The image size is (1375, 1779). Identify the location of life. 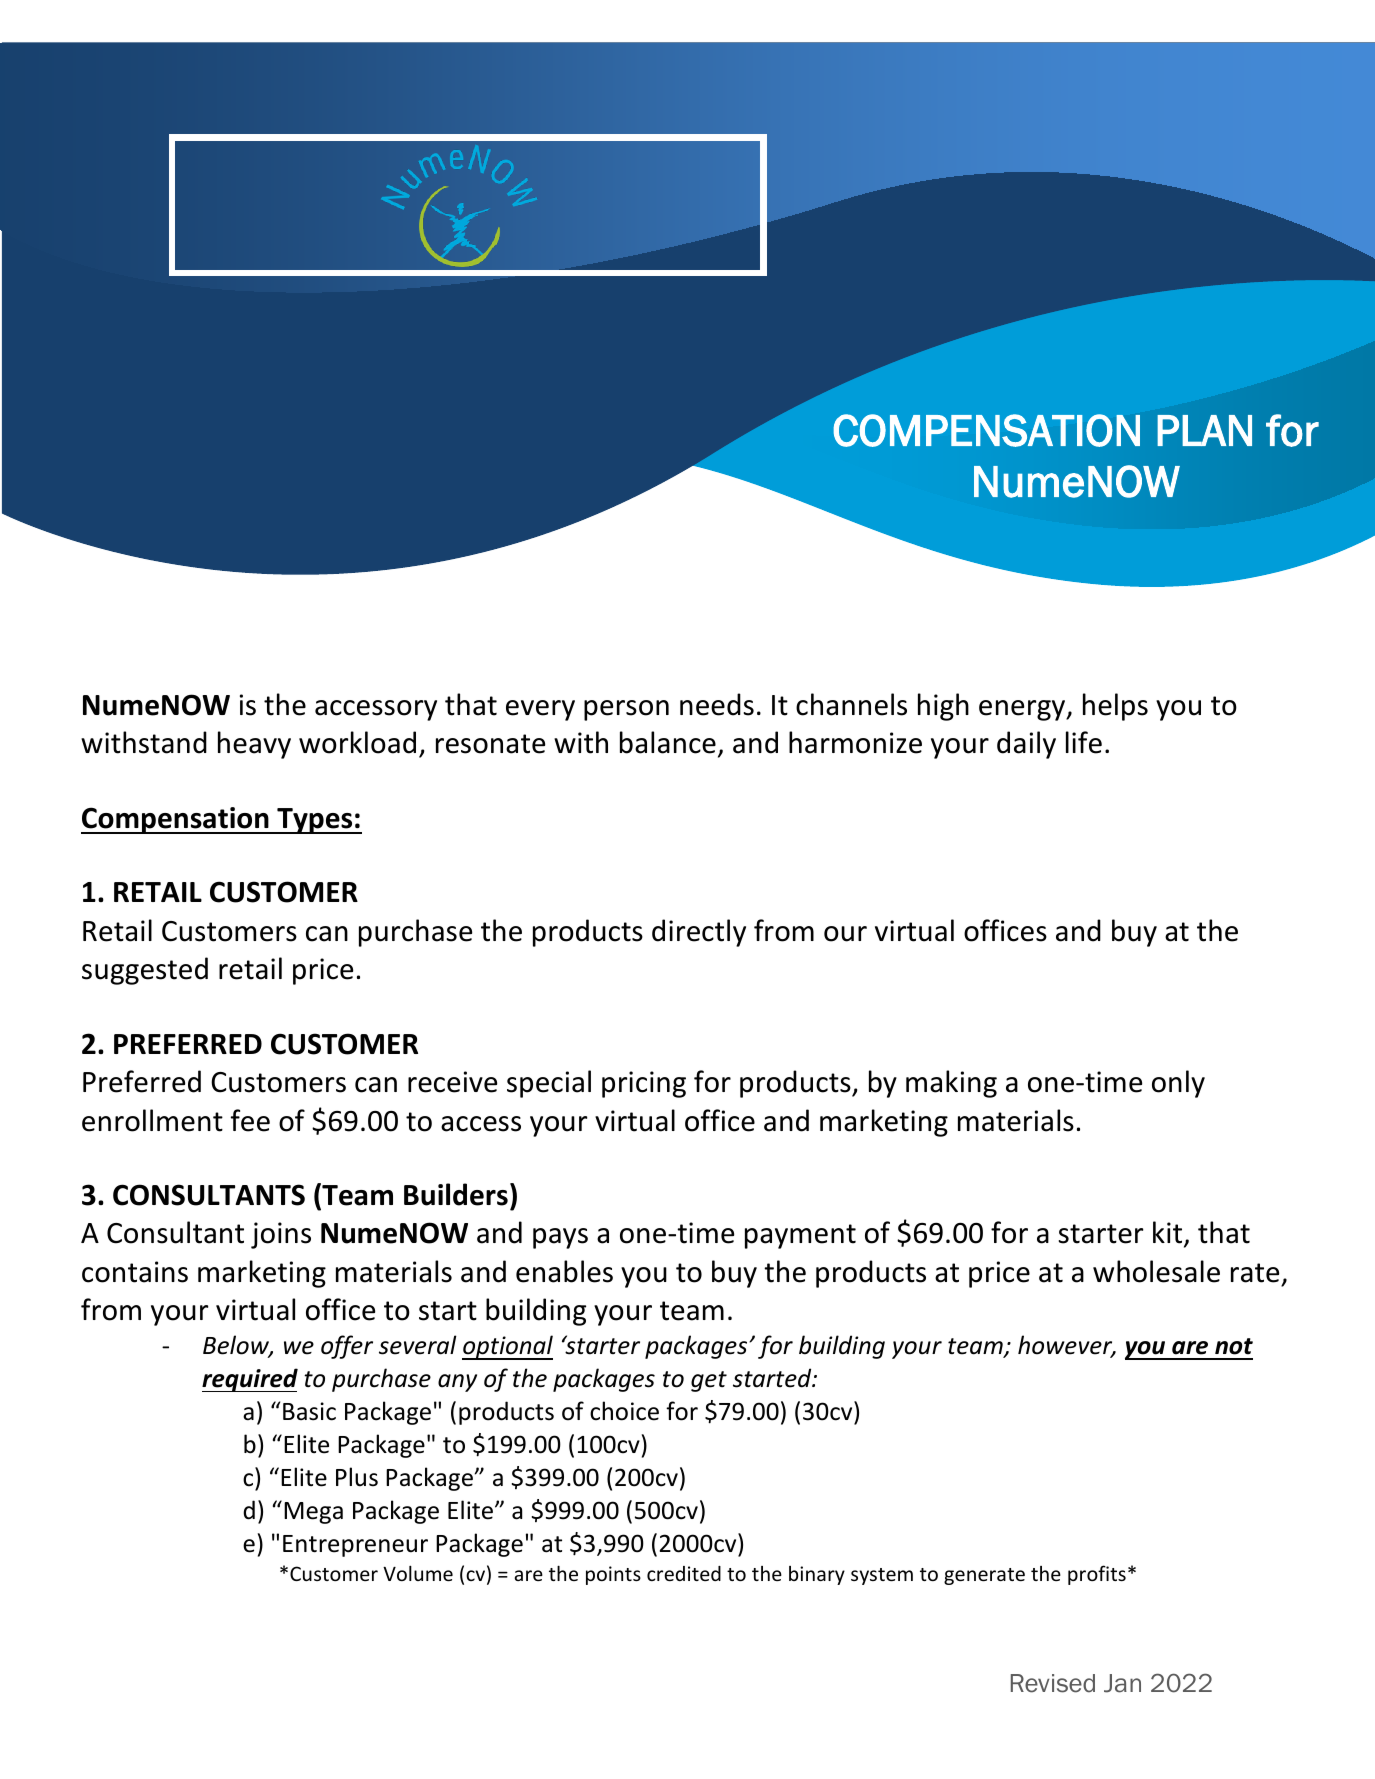
(1084, 742).
